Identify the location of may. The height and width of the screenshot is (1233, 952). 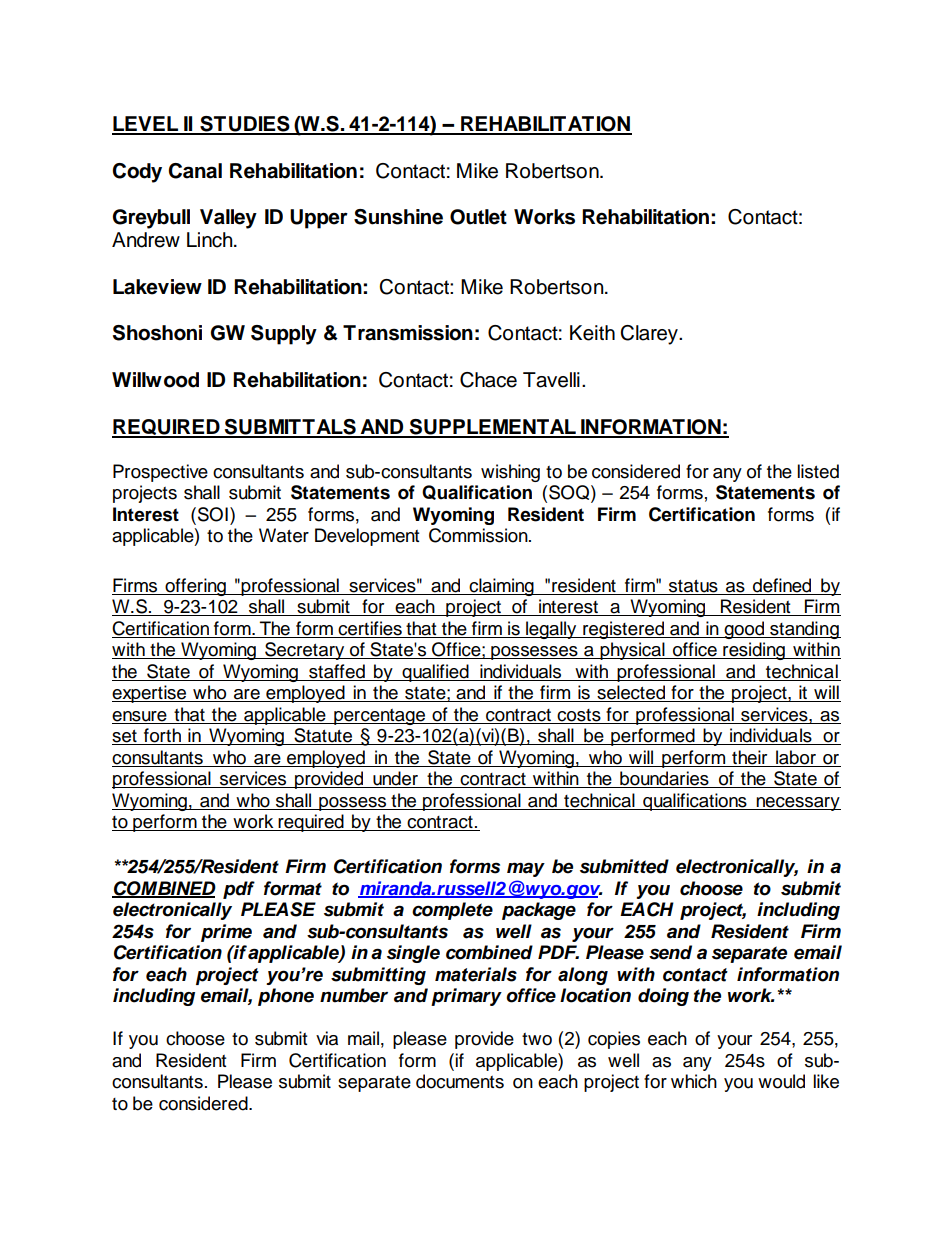
(526, 869).
